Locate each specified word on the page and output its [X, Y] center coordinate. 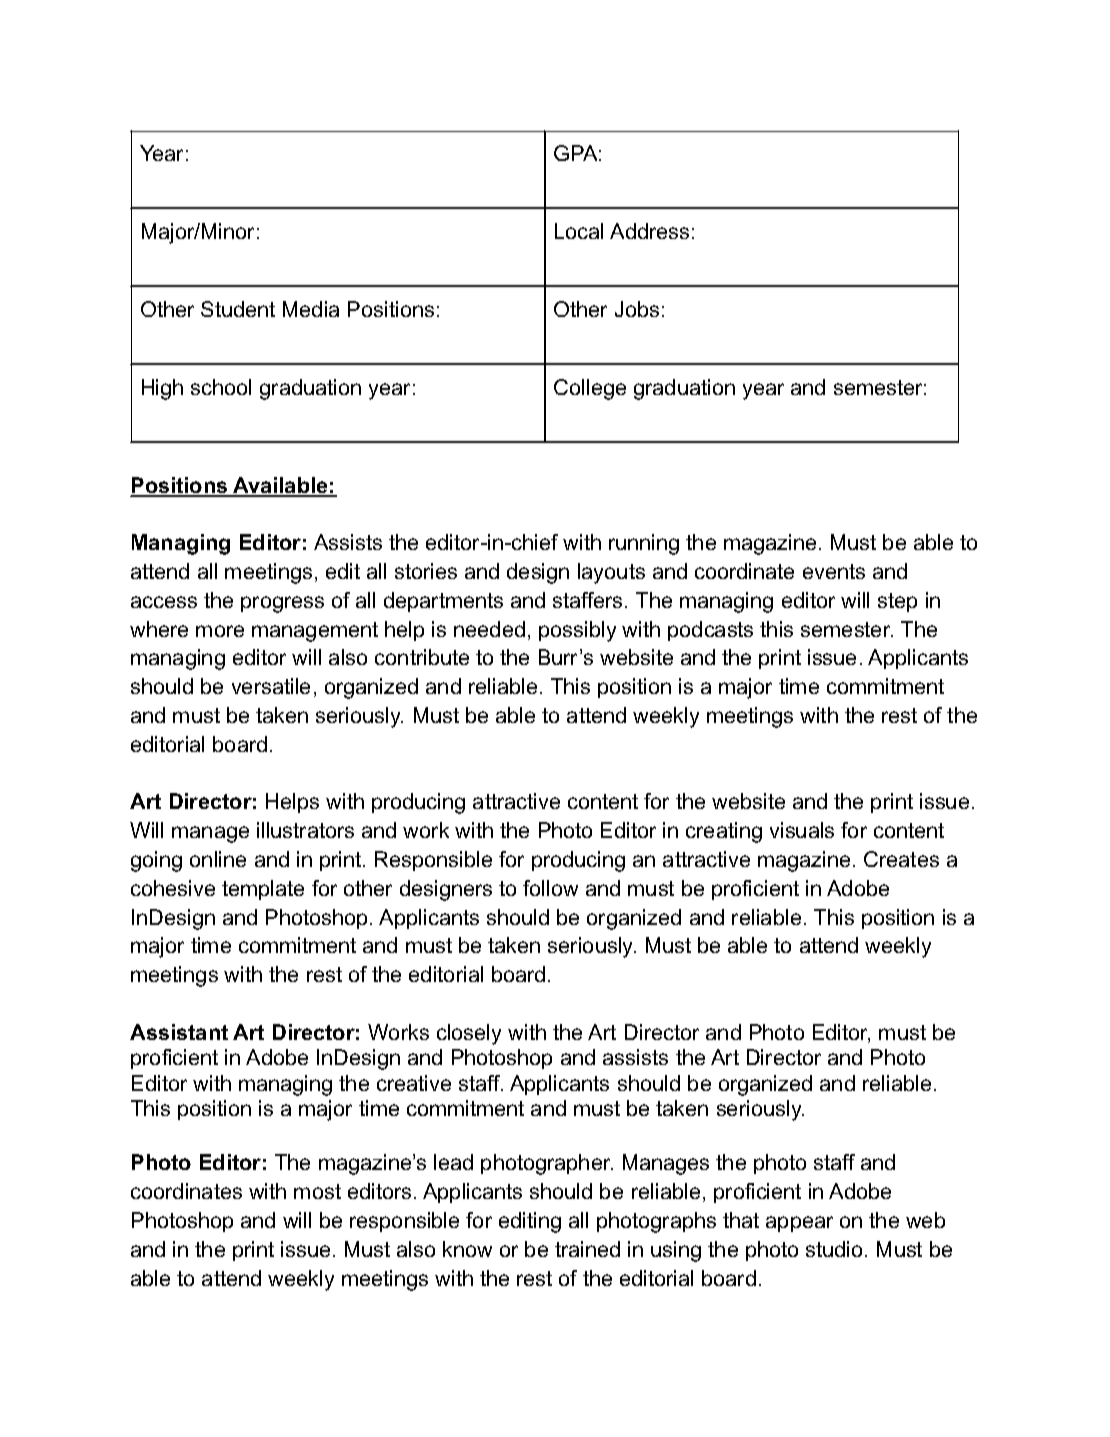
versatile [271, 686]
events [834, 571]
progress [282, 604]
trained [587, 1249]
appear [799, 1224]
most [317, 1191]
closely [469, 1034]
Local [579, 231]
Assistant [179, 1032]
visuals [802, 830]
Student [238, 309]
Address [649, 231]
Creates [901, 859]
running [644, 544]
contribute [422, 657]
